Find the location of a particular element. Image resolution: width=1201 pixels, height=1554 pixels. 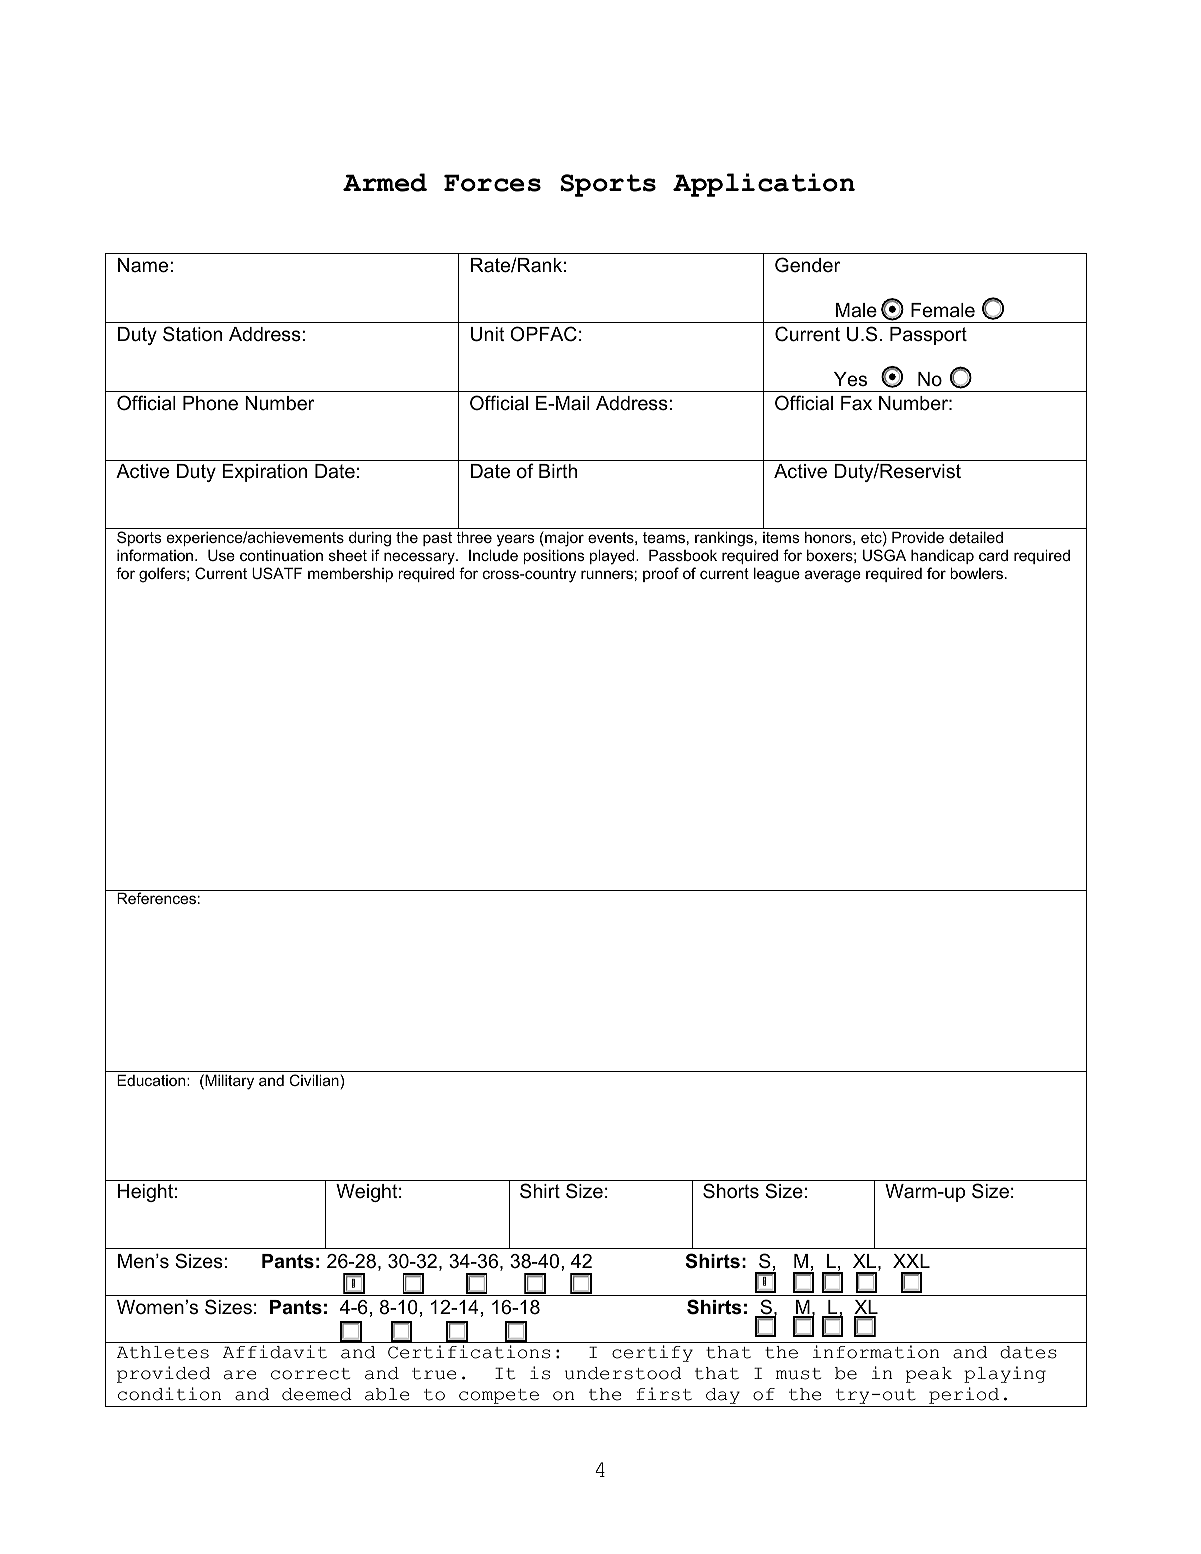

Gender is located at coordinates (807, 265).
